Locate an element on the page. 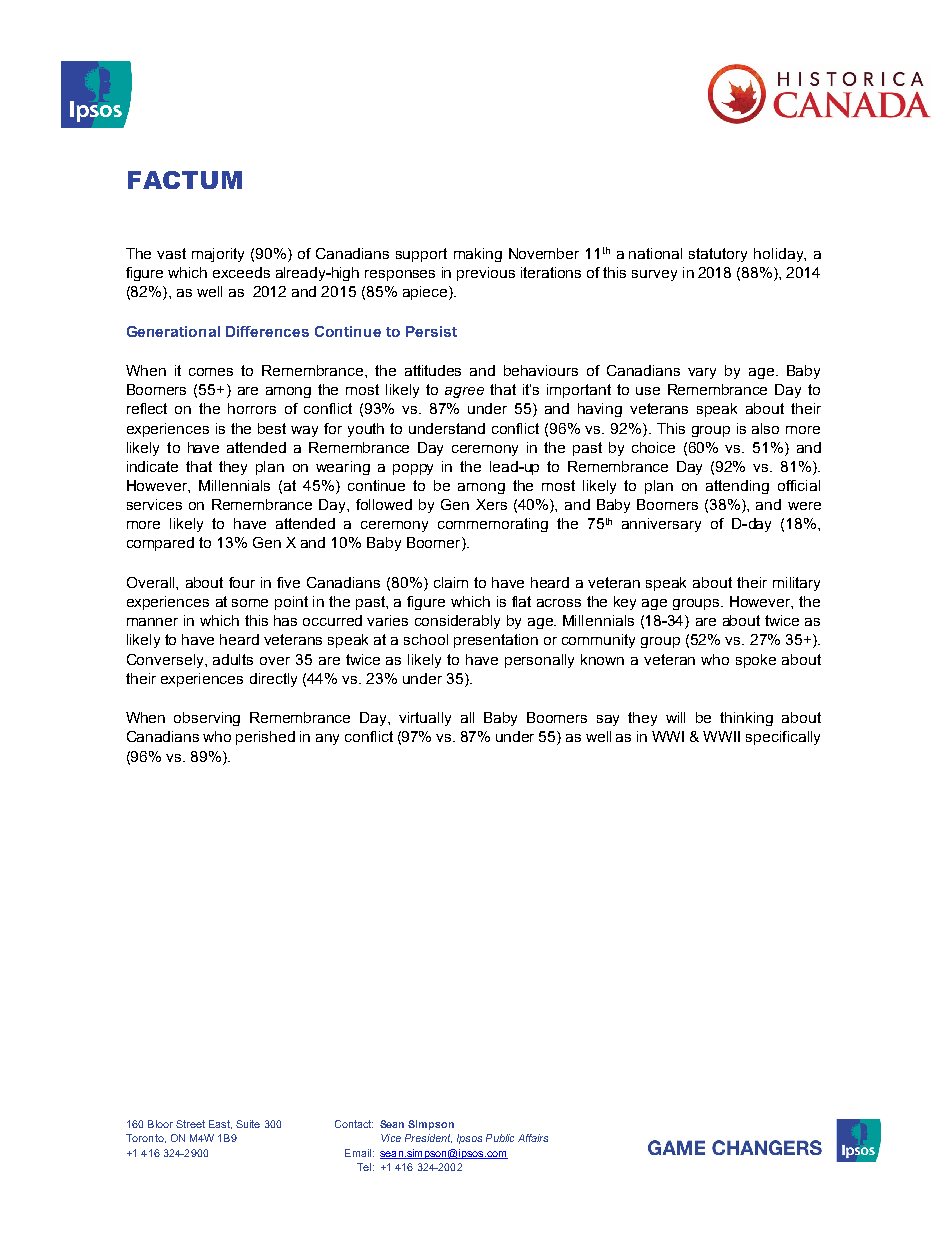  statutory is located at coordinates (718, 255).
